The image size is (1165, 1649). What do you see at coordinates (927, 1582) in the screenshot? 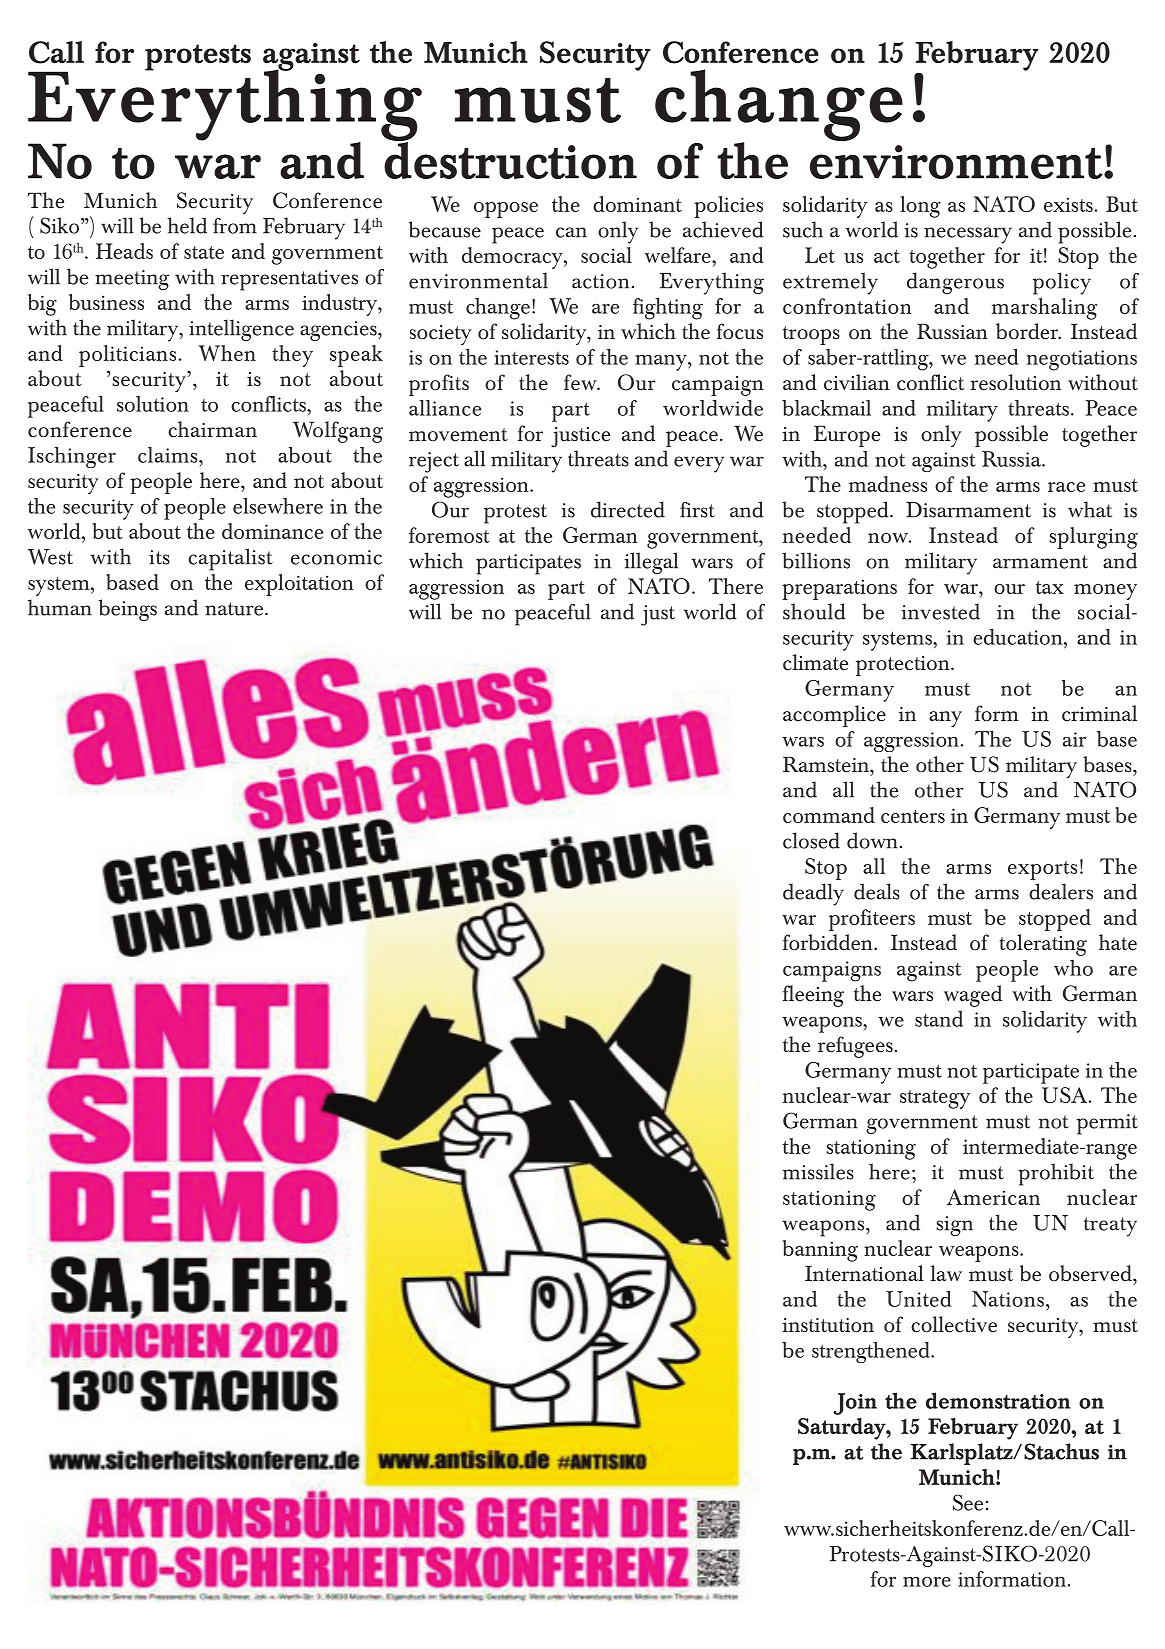
I see `more` at bounding box center [927, 1582].
